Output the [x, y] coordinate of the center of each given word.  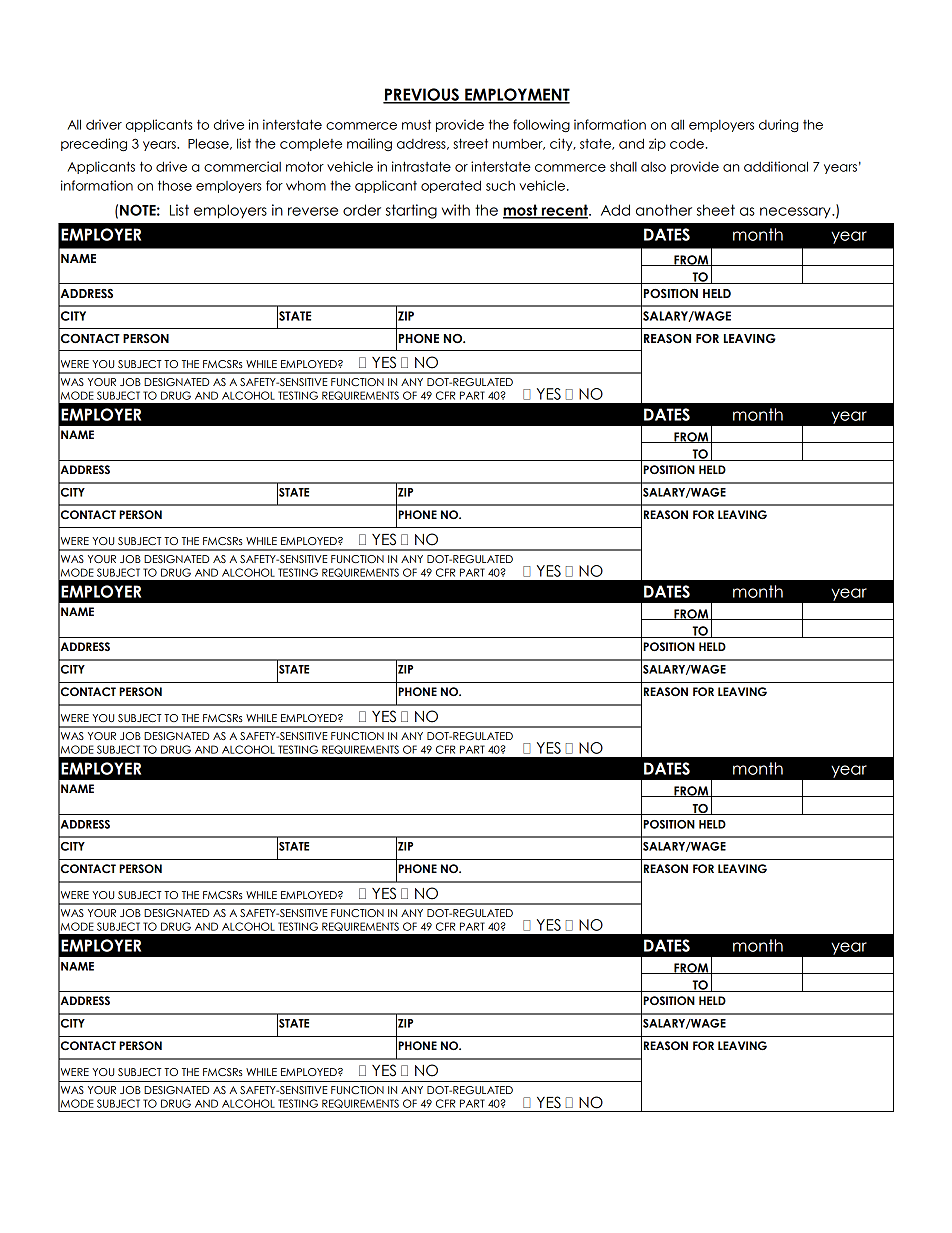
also [653, 167]
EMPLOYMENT [516, 95]
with [456, 210]
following [541, 126]
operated [451, 186]
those [175, 185]
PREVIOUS [422, 95]
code [687, 144]
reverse [313, 211]
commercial [242, 166]
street [470, 143]
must [416, 125]
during [778, 126]
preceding [94, 145]
